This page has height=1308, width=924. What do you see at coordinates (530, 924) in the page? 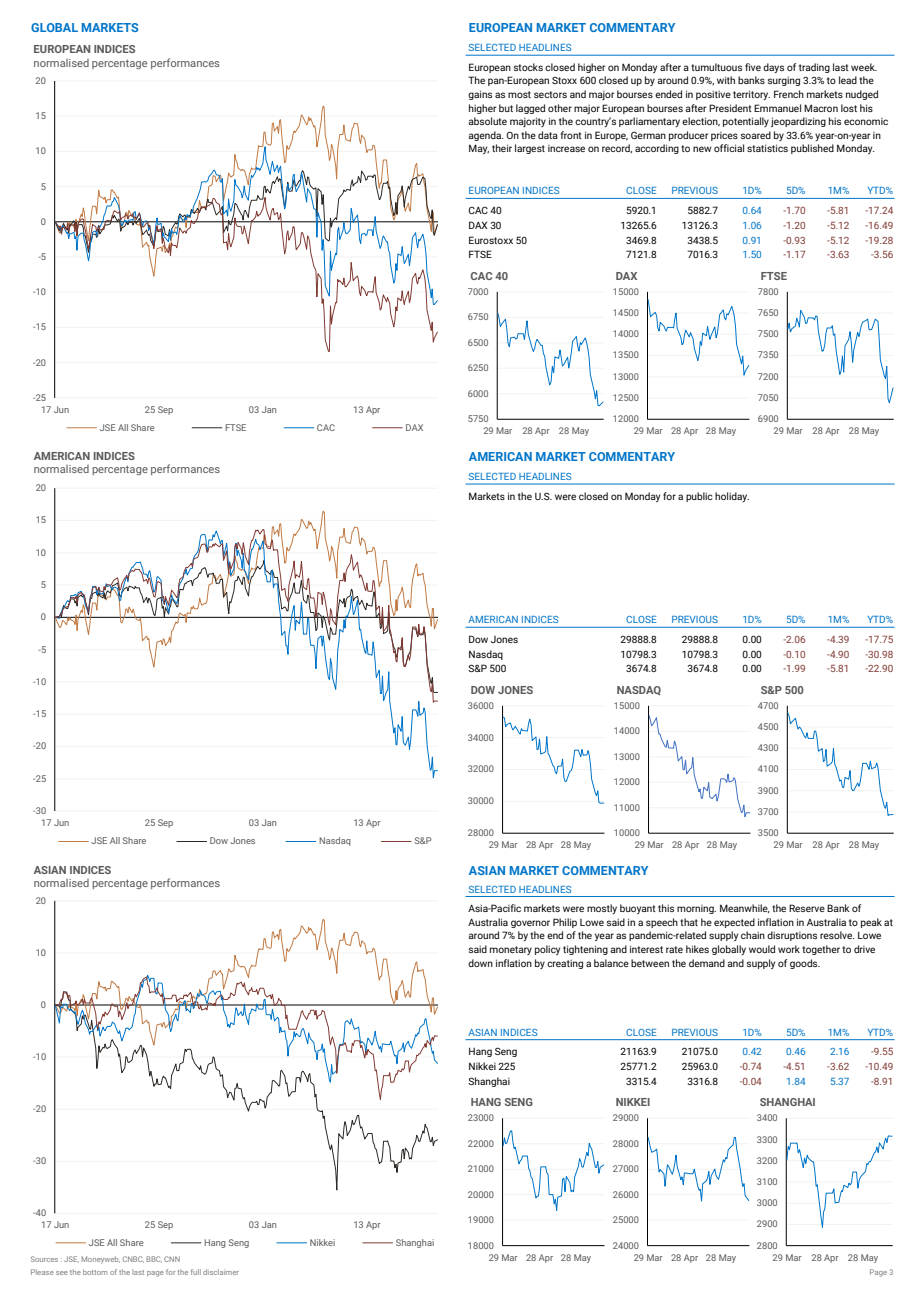
I see `governor` at bounding box center [530, 924].
